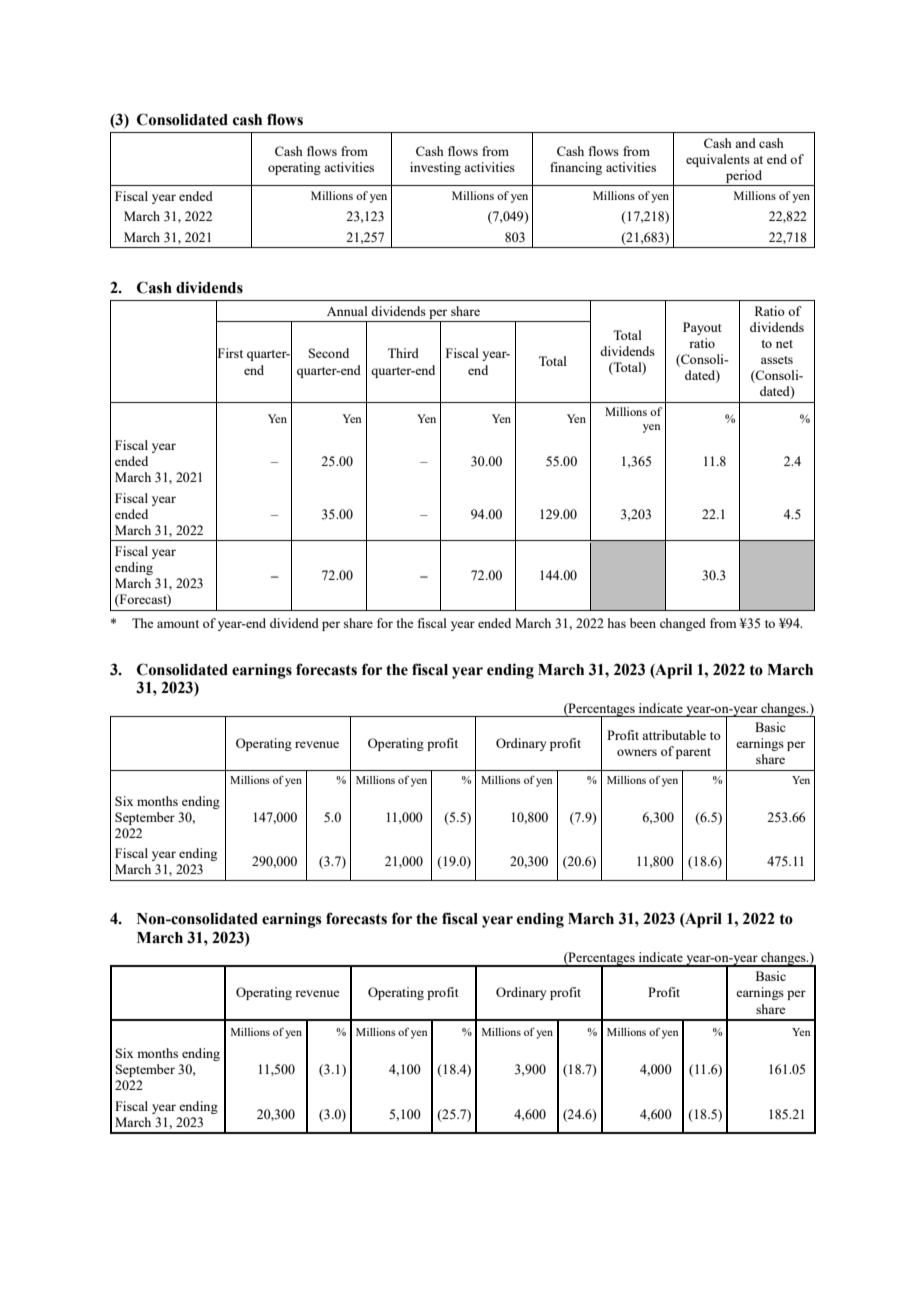  Describe the element at coordinates (435, 168) in the screenshot. I see `investing` at that location.
